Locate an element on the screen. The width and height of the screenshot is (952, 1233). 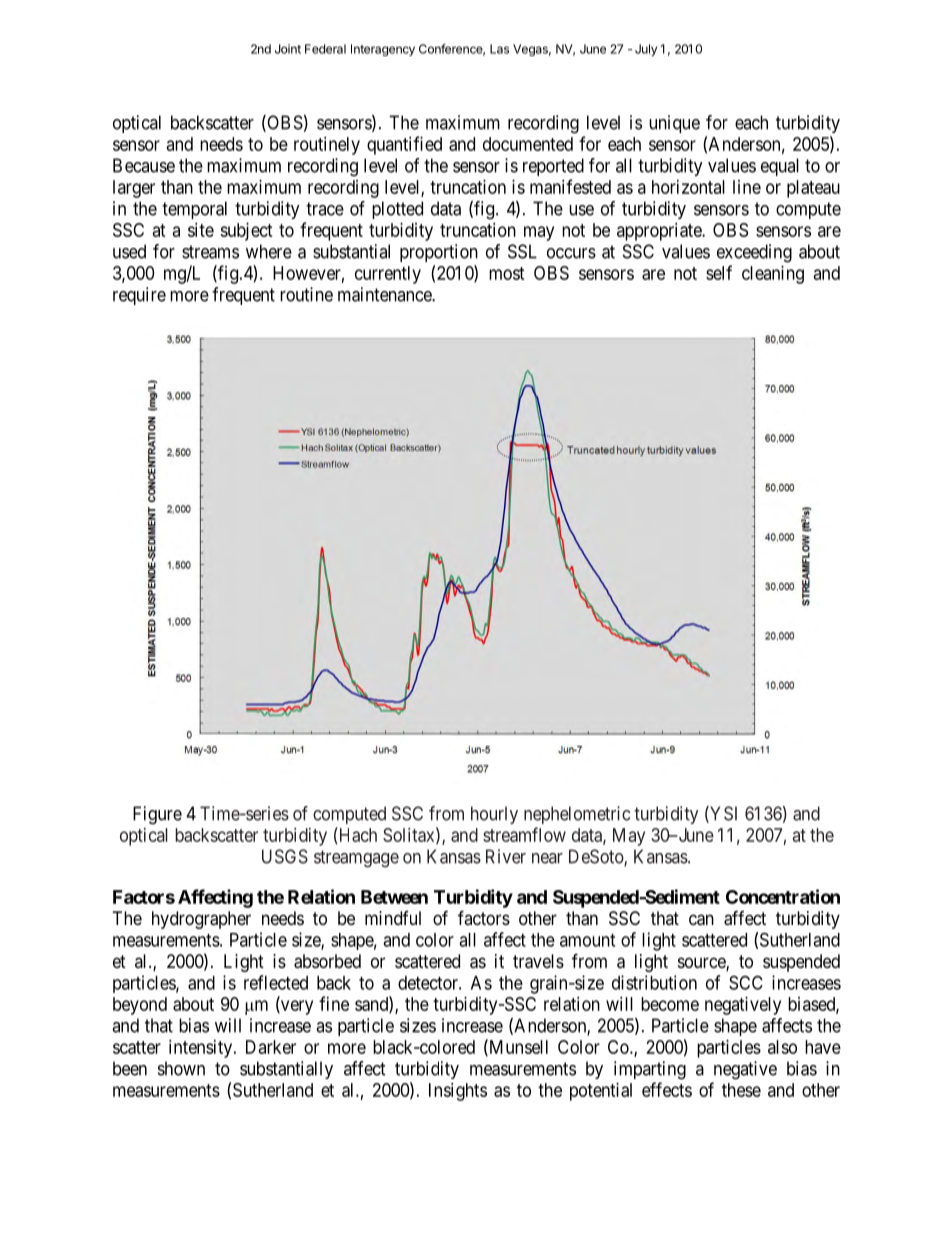
hourly is located at coordinates (494, 815).
